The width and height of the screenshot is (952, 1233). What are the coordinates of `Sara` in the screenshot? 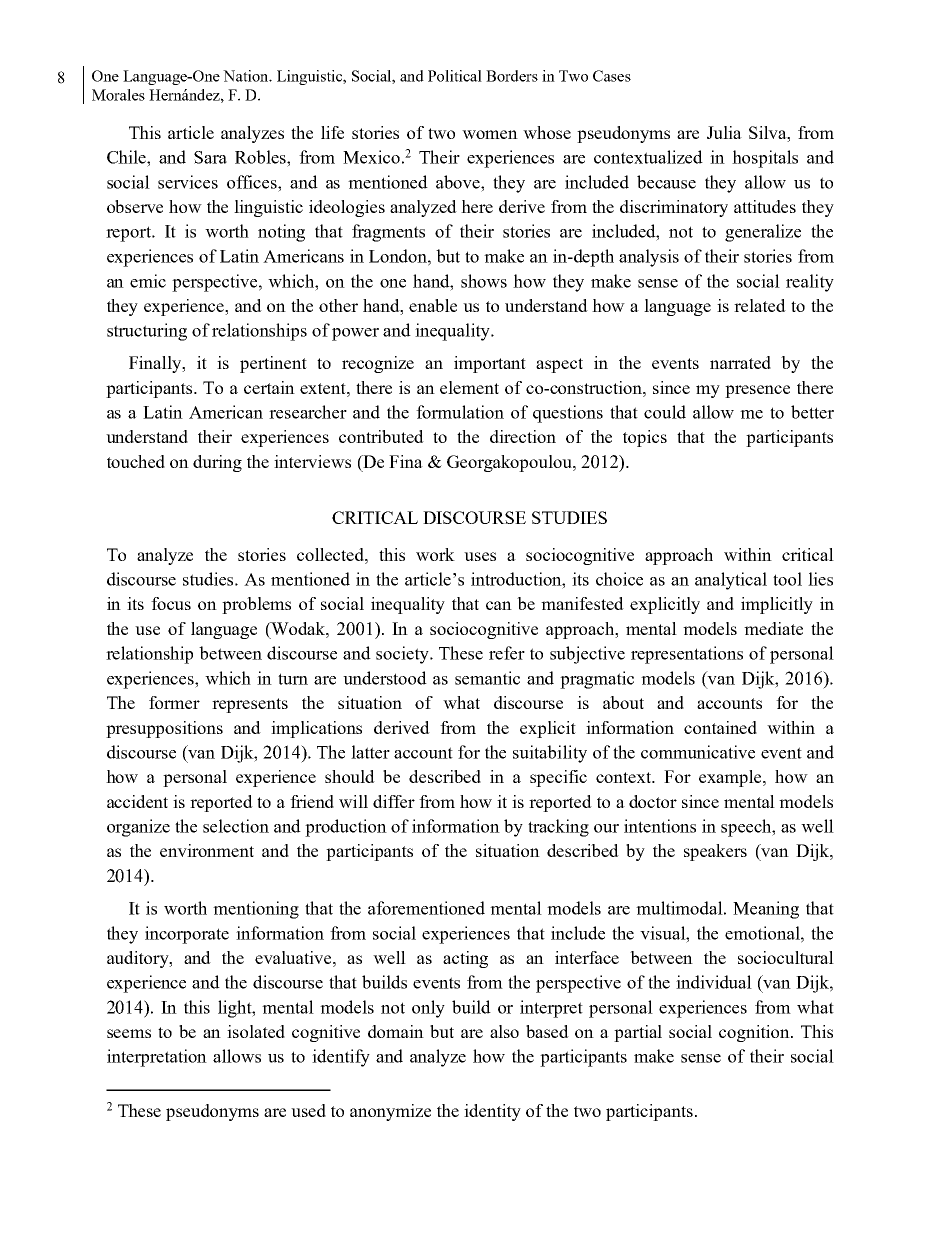 It's located at (210, 157).
